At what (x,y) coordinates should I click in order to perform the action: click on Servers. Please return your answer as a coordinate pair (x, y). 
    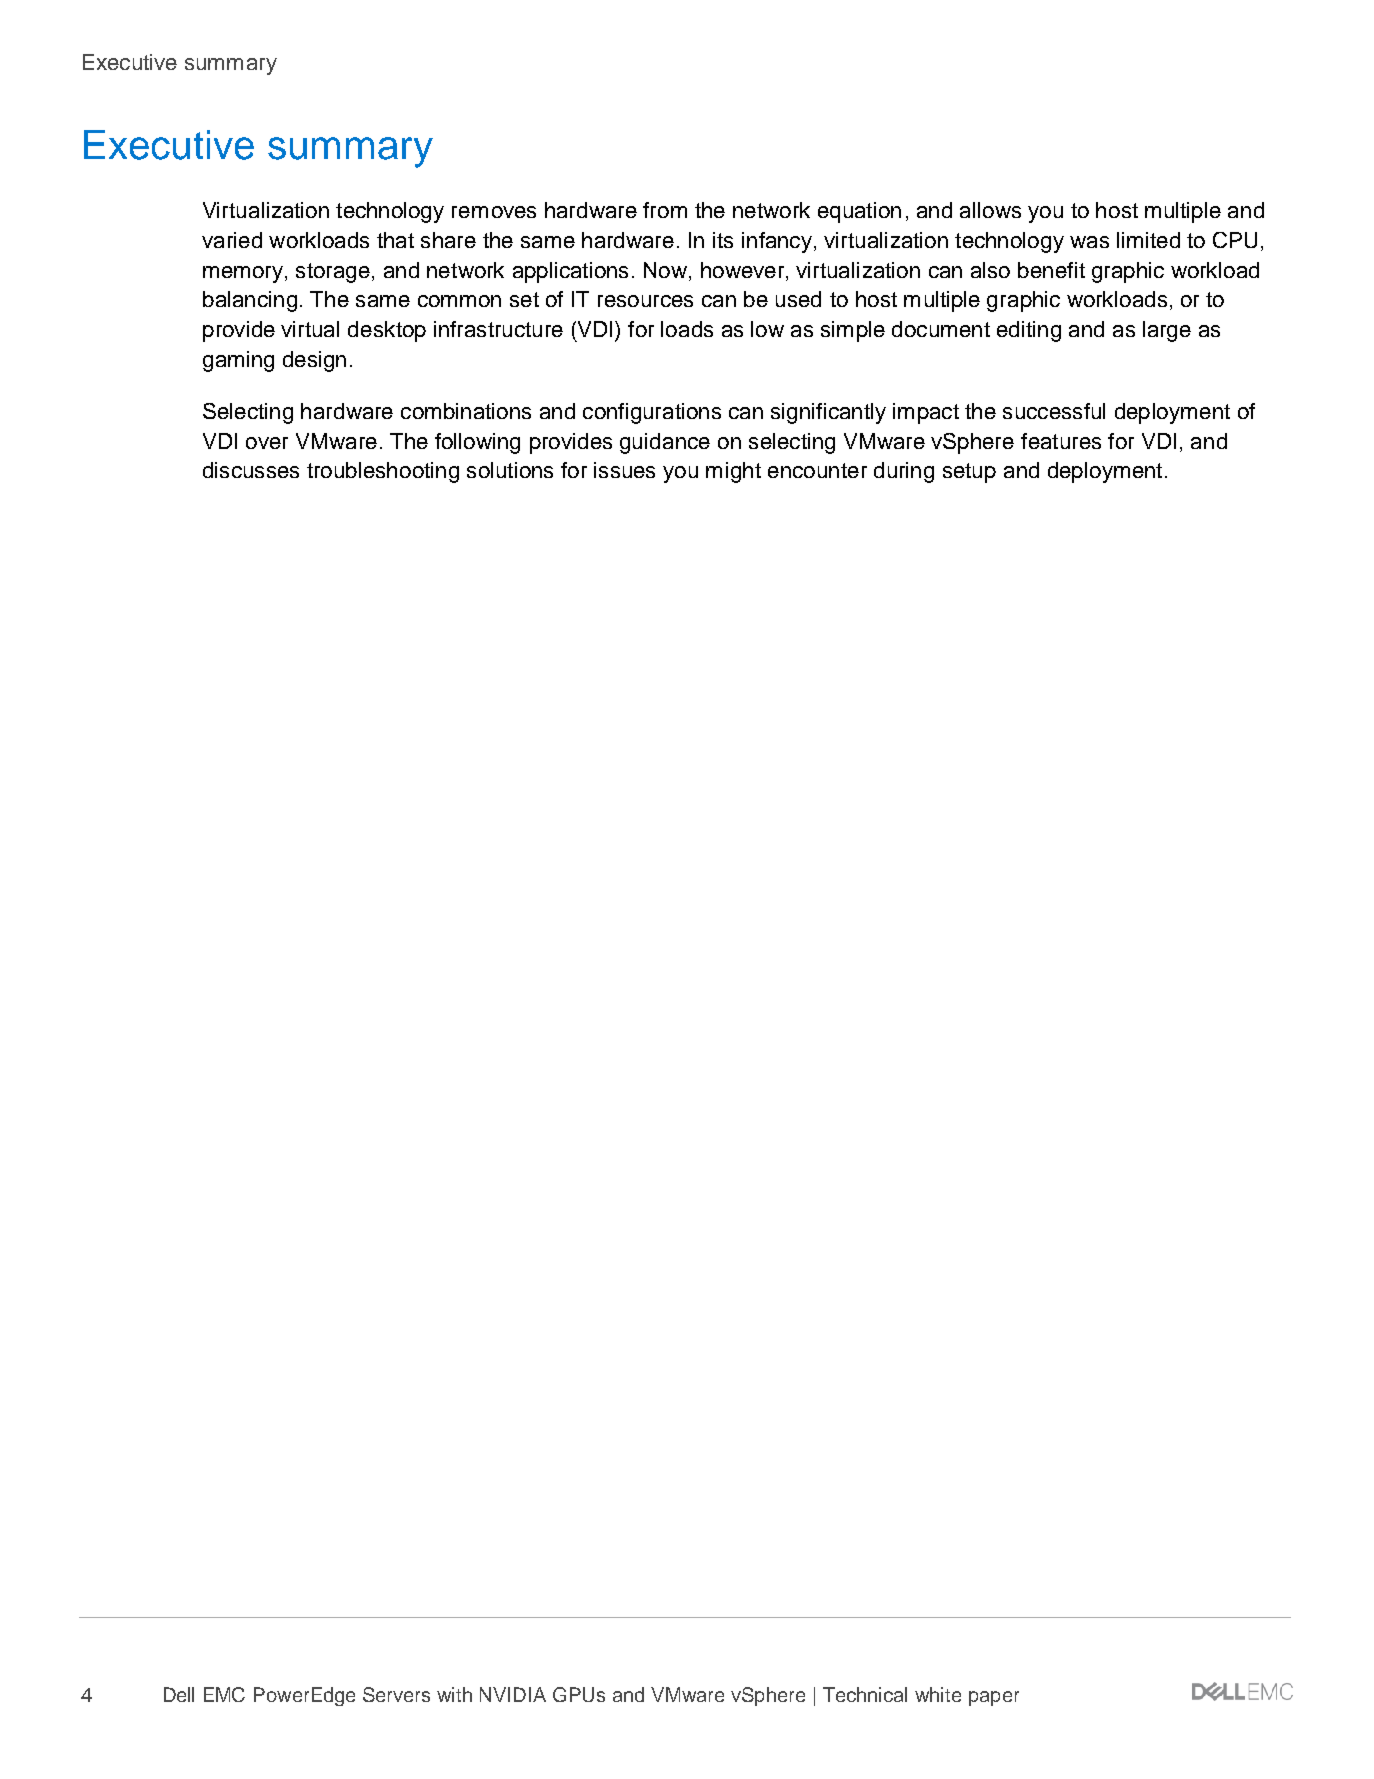
    Looking at the image, I should click on (396, 1694).
